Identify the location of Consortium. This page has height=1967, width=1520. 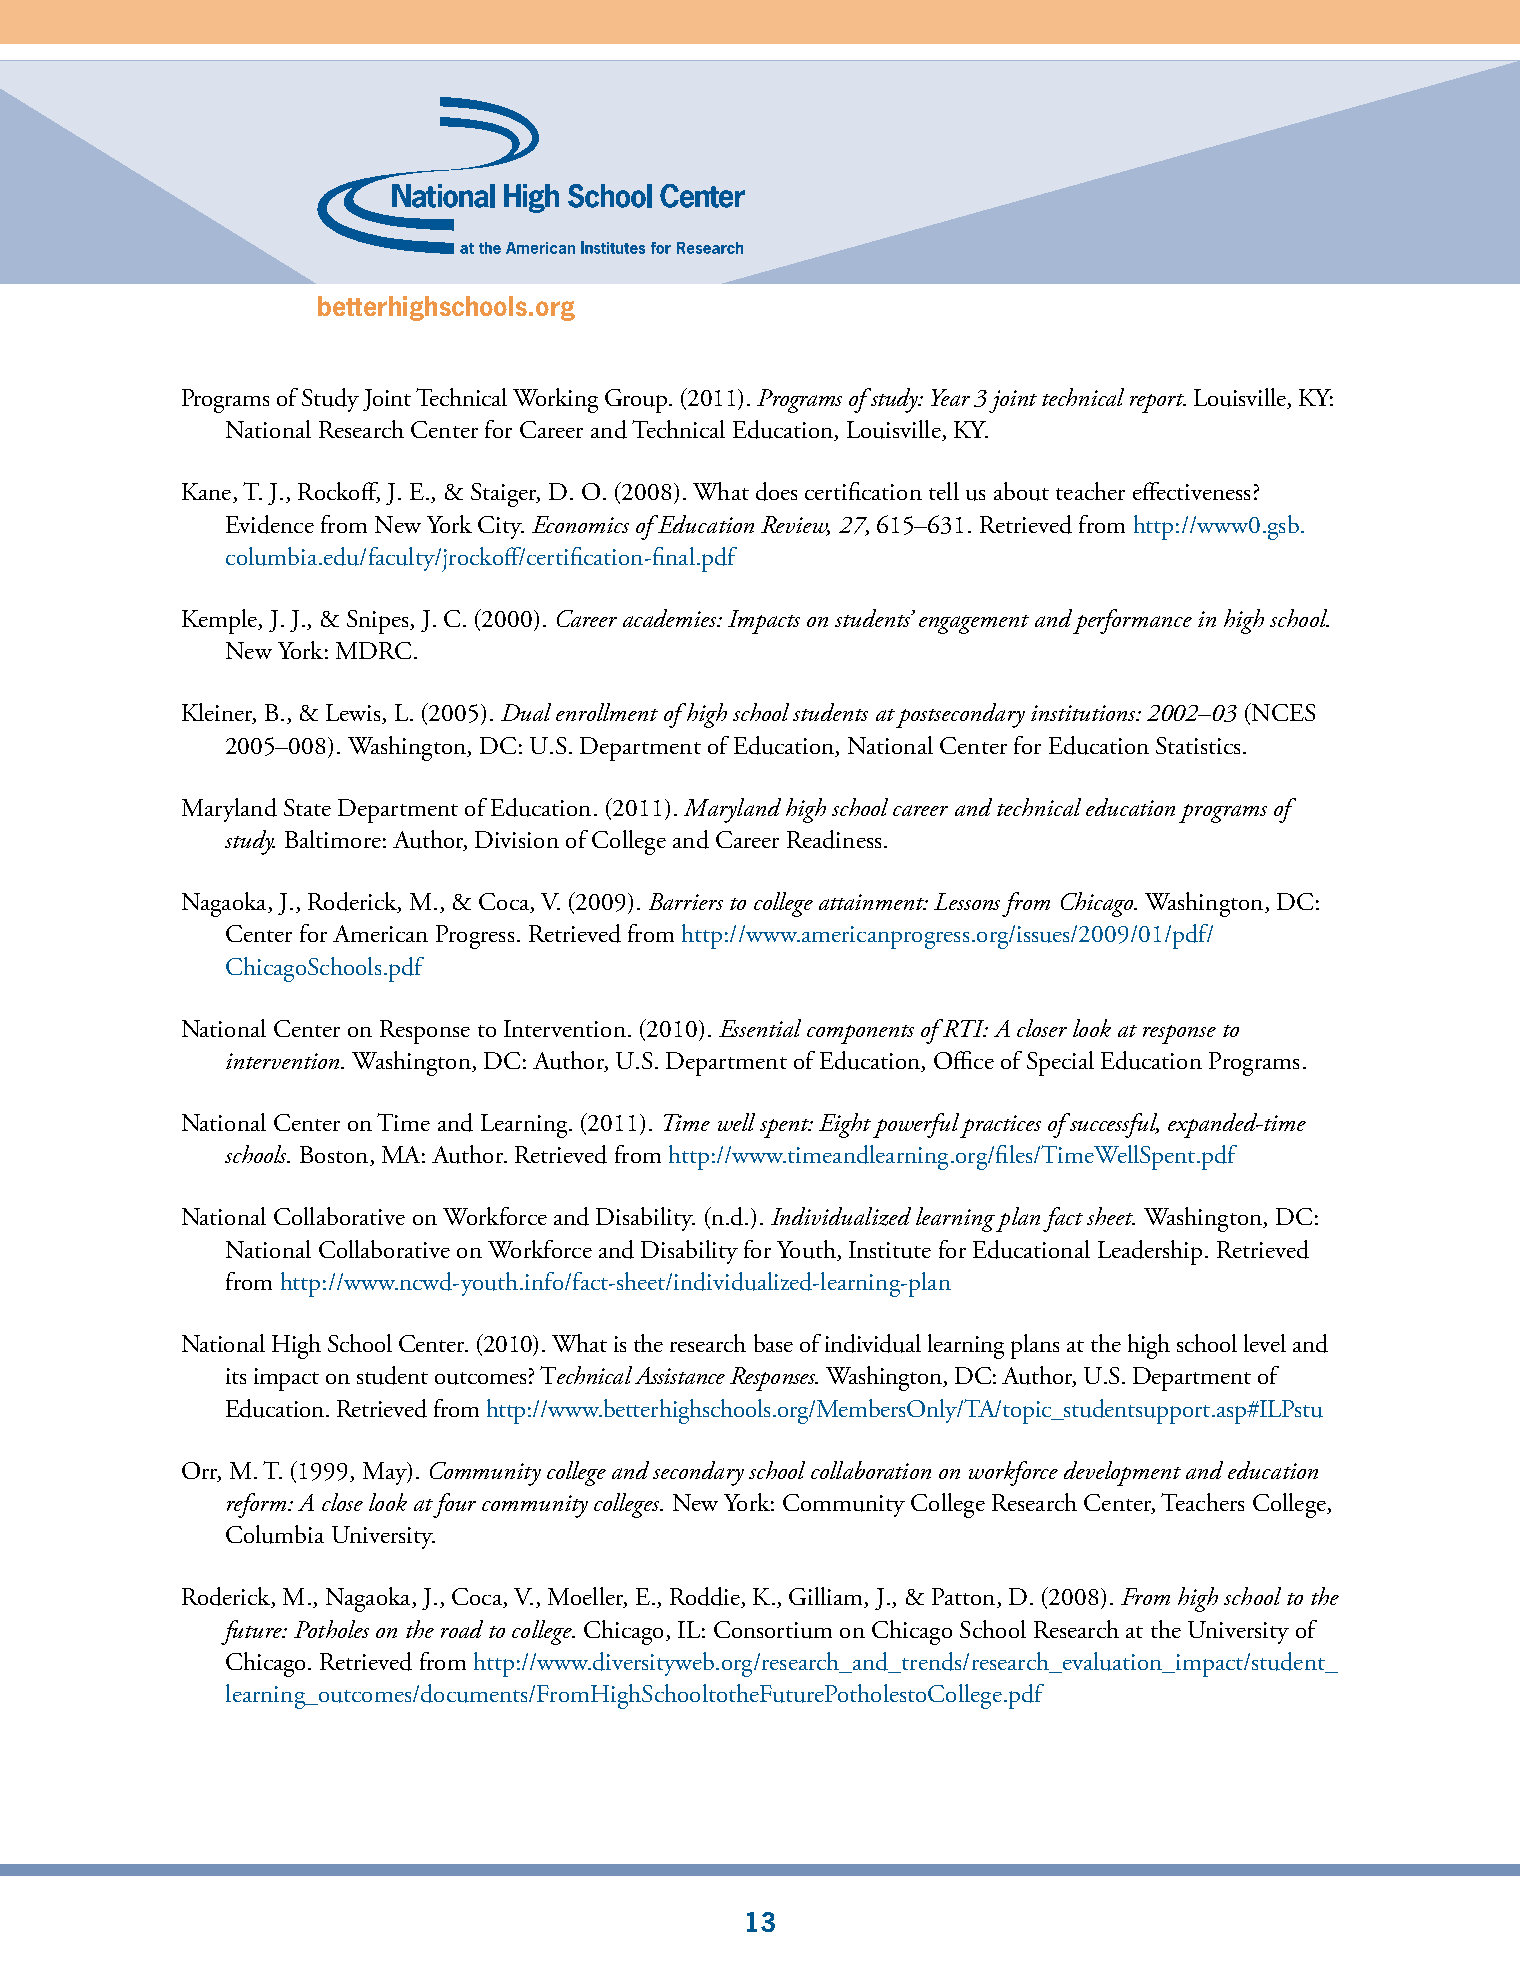
(773, 1630).
